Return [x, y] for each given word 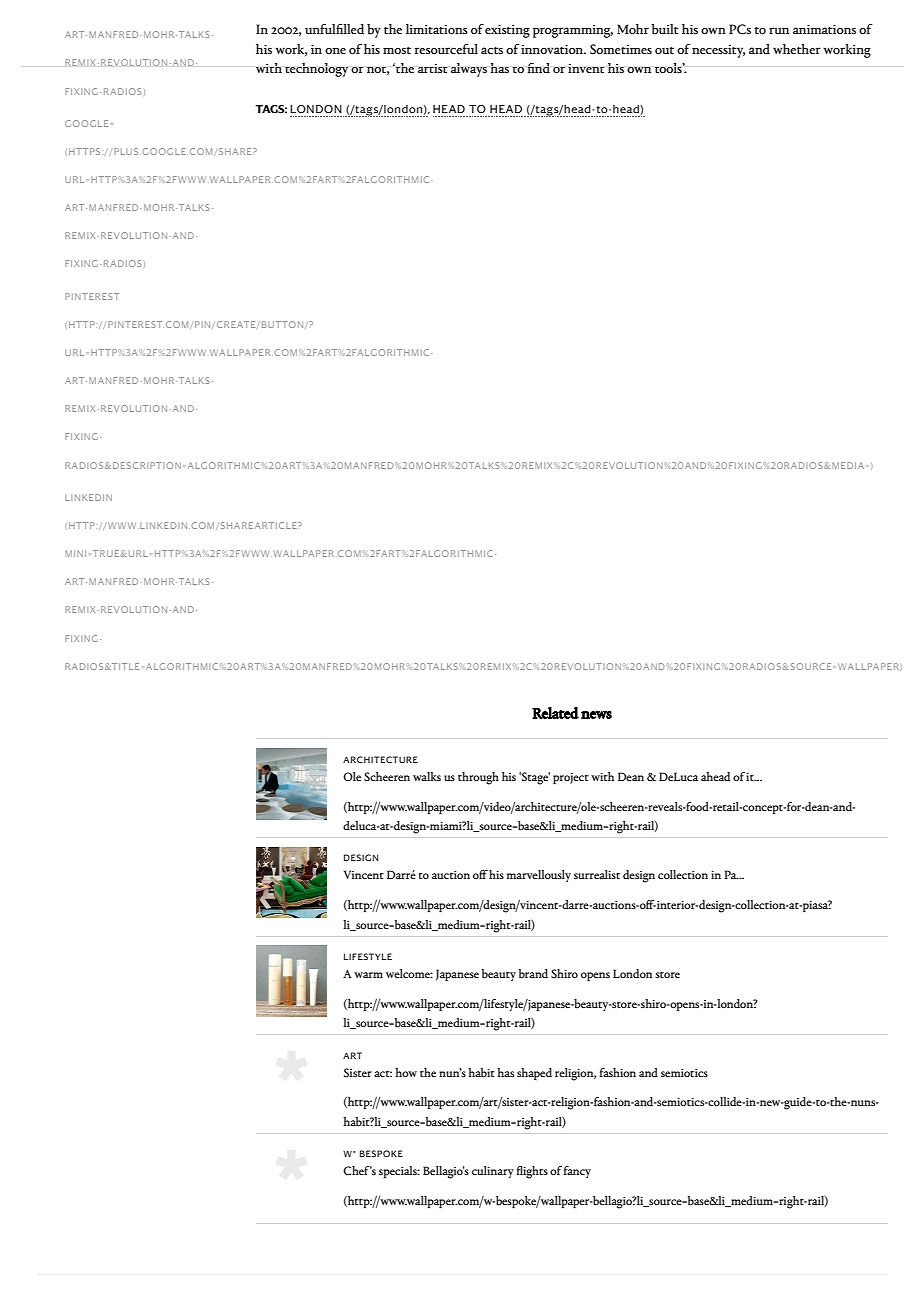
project [571, 778]
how [406, 1072]
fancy [577, 1172]
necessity [718, 51]
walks [427, 776]
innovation [553, 49]
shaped [534, 1074]
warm [368, 975]
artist [433, 68]
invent [586, 68]
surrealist [597, 874]
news [596, 715]
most [397, 51]
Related [555, 713]
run [779, 30]
